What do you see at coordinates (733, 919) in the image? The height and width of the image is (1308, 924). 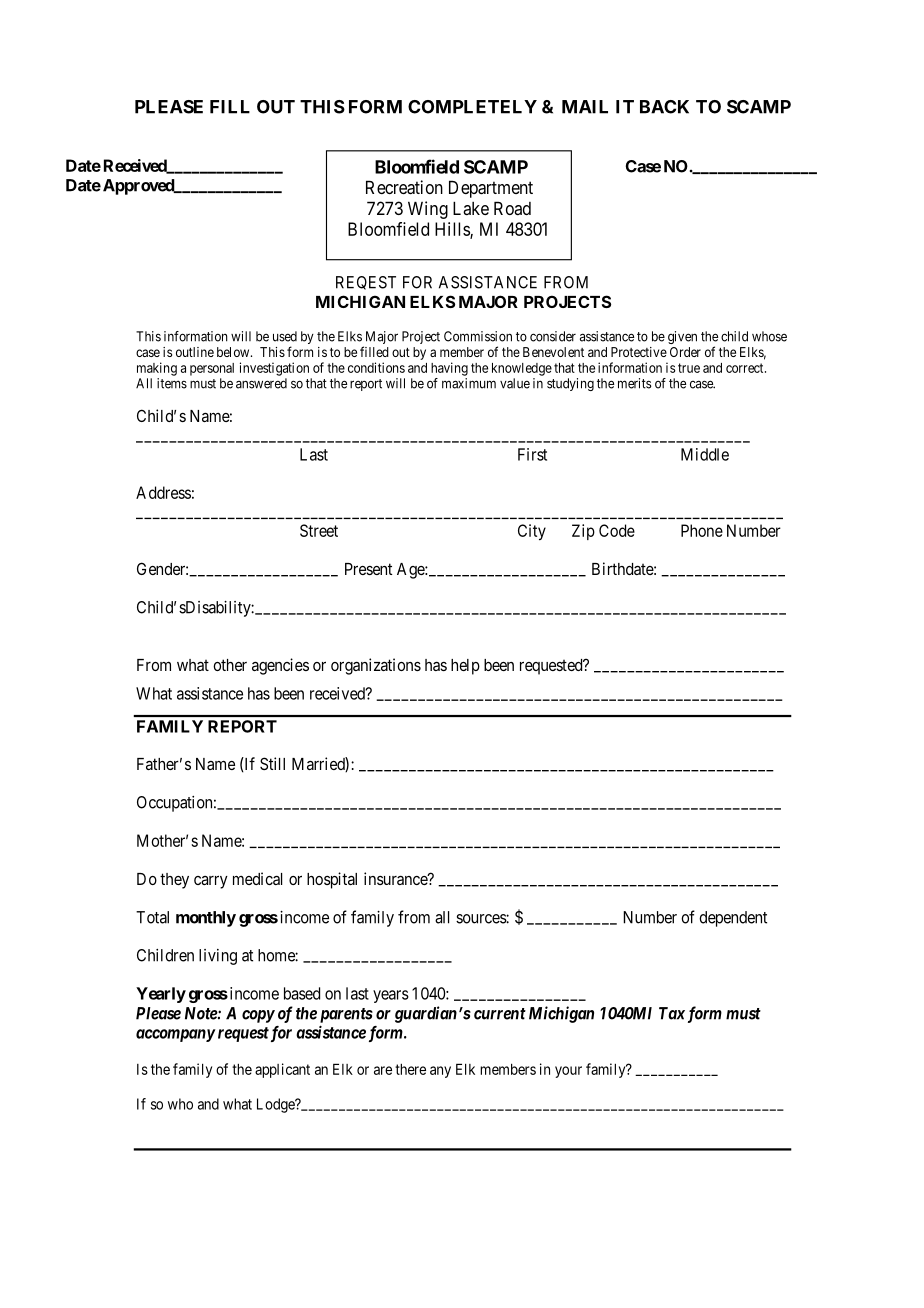 I see `dependent` at bounding box center [733, 919].
